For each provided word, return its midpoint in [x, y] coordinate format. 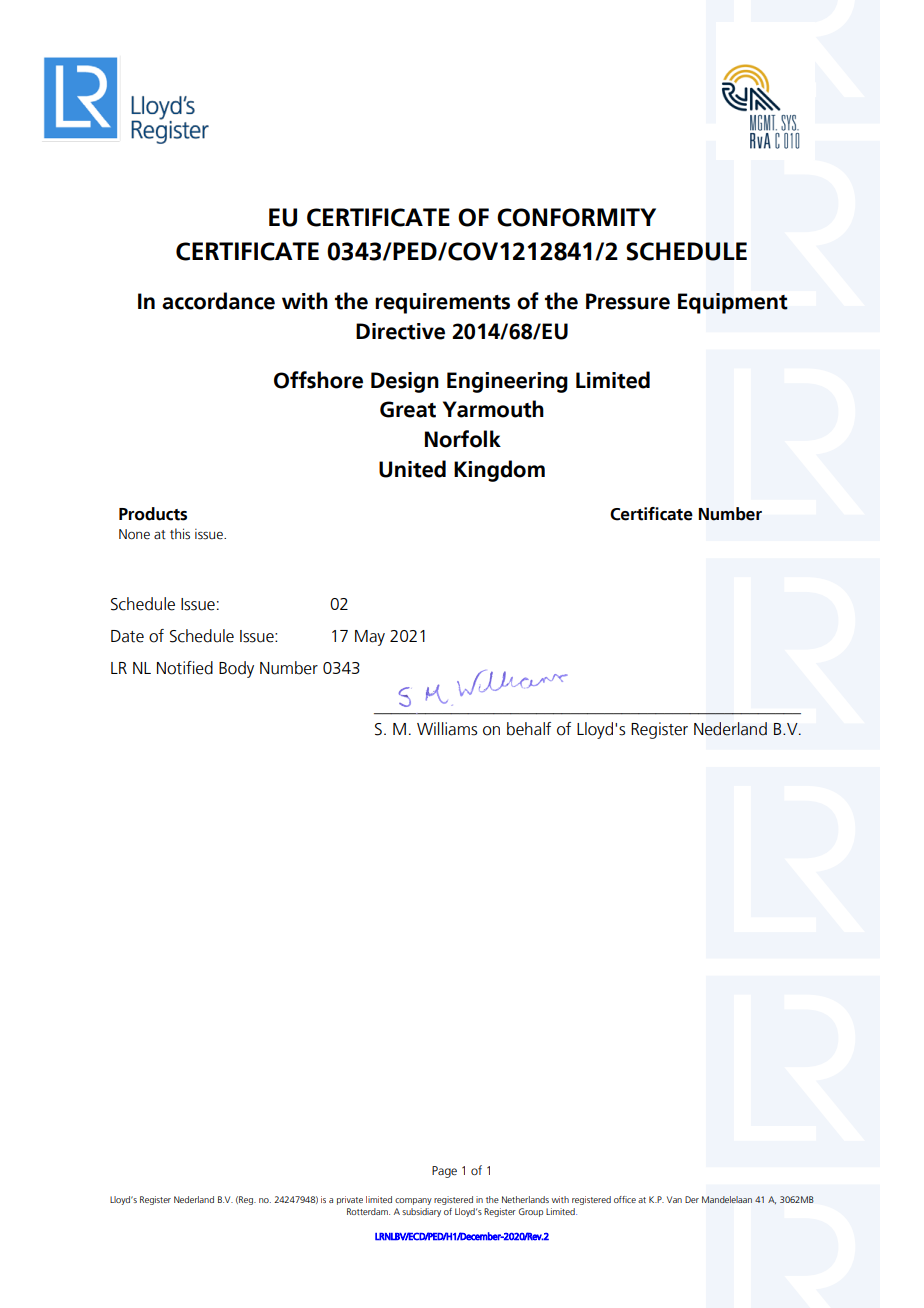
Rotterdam [368, 1211]
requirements [442, 303]
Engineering [507, 382]
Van [674, 1199]
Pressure [628, 301]
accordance [218, 301]
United [412, 469]
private [350, 1200]
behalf [529, 729]
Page [444, 1172]
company [413, 1201]
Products [153, 514]
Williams [447, 729]
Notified [185, 668]
